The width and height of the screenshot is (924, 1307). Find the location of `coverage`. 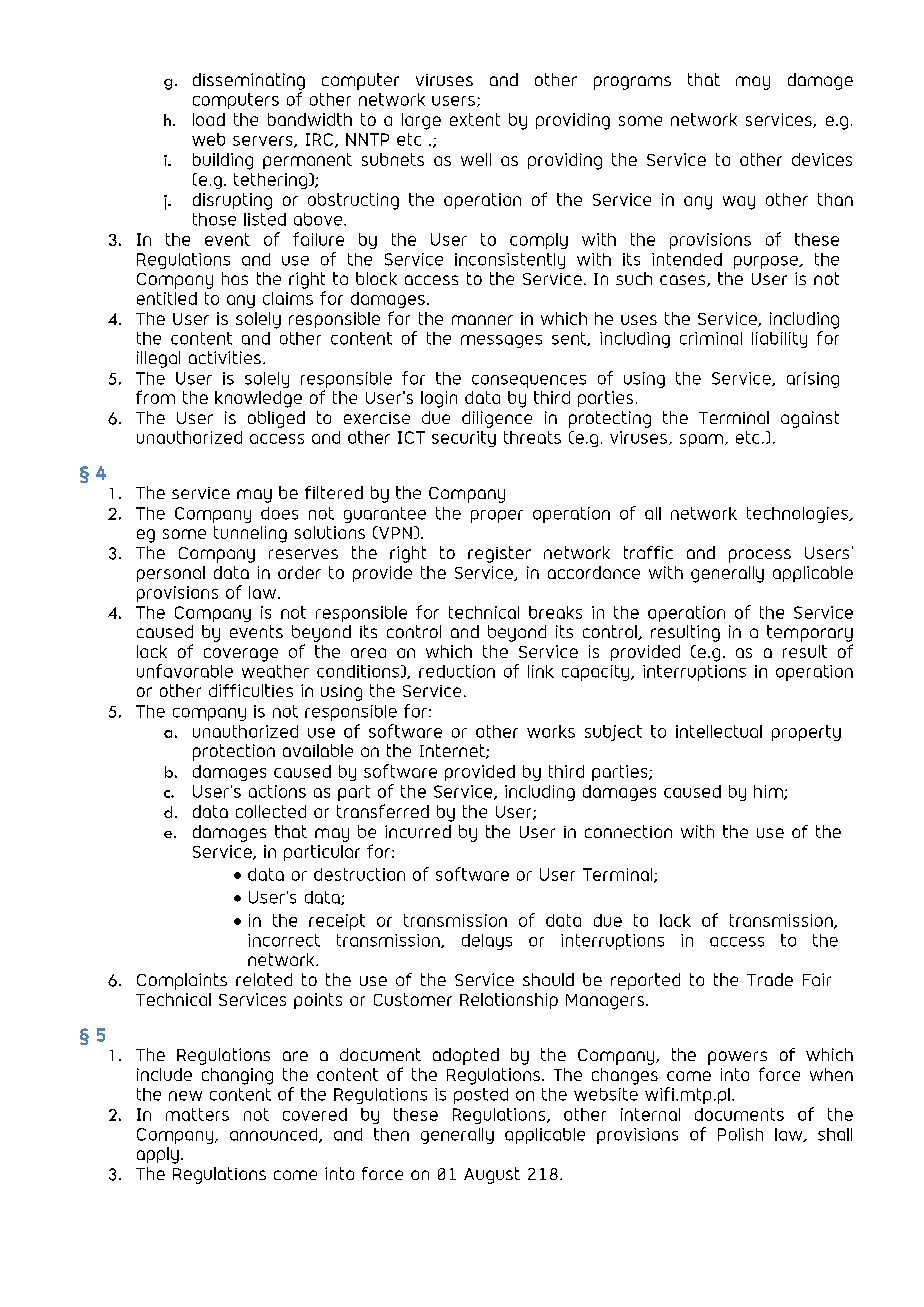

coverage is located at coordinates (241, 655).
